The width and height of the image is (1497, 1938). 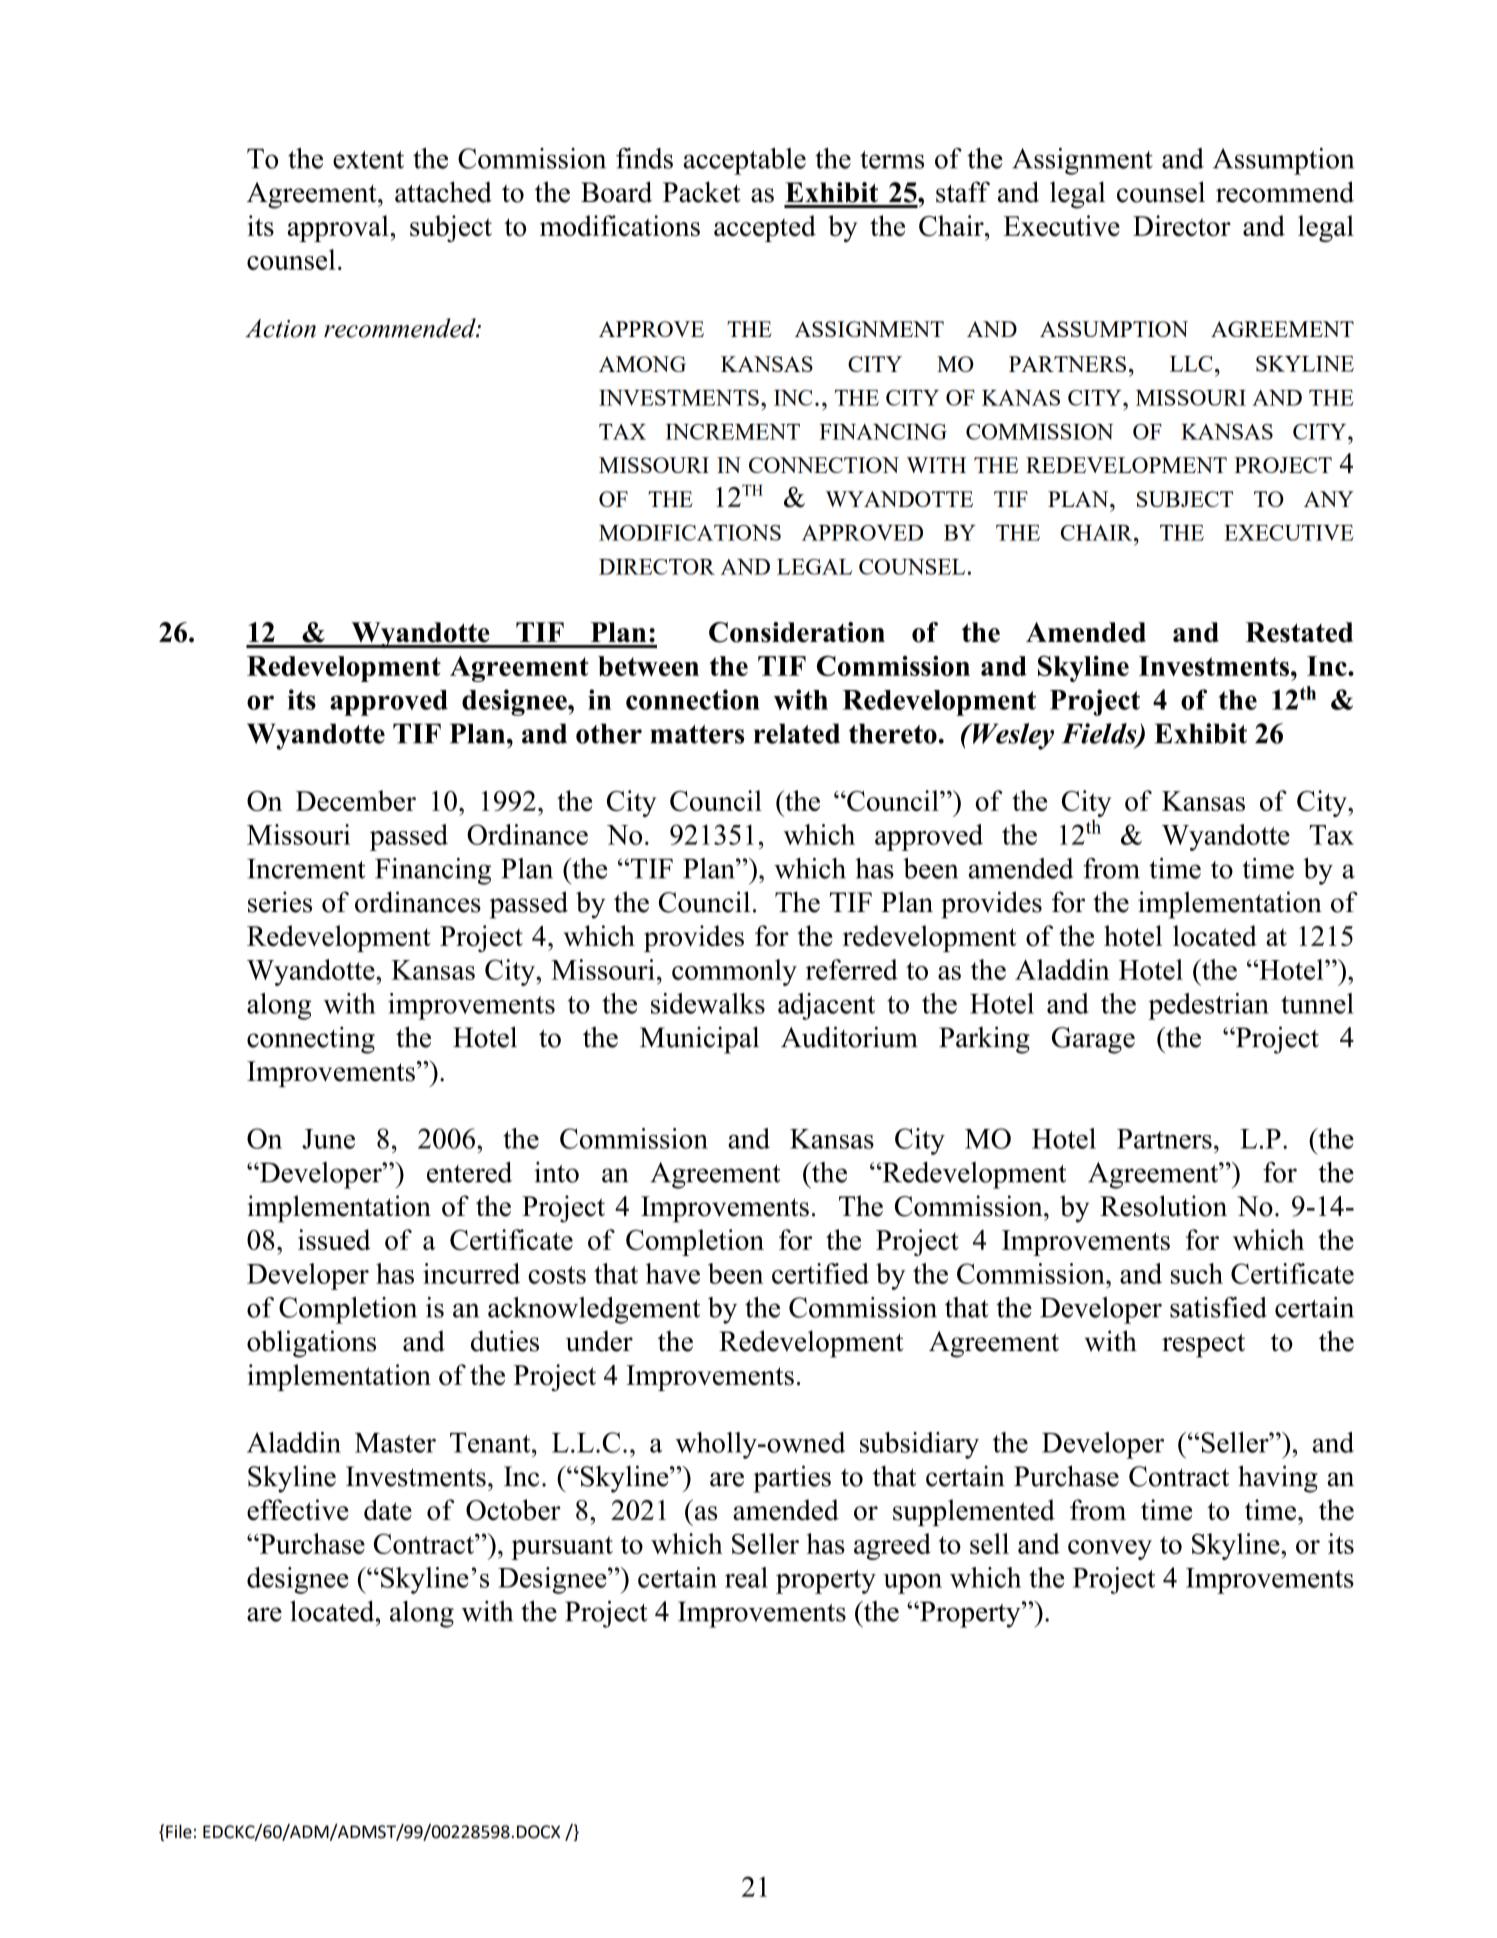 I want to click on obligations, so click(x=311, y=1344).
